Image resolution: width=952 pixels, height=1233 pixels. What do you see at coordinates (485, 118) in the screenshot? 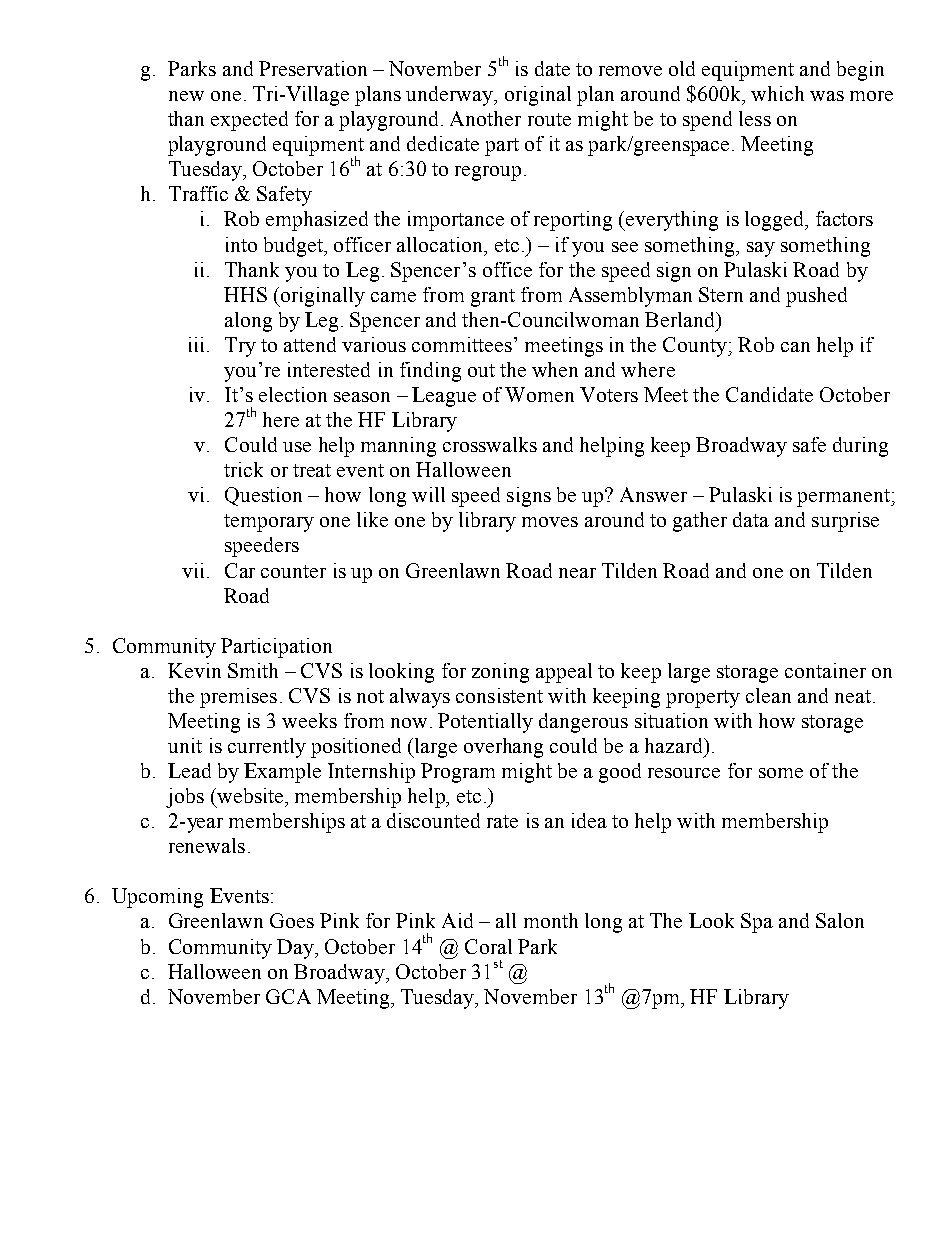
I see `Another` at bounding box center [485, 118].
